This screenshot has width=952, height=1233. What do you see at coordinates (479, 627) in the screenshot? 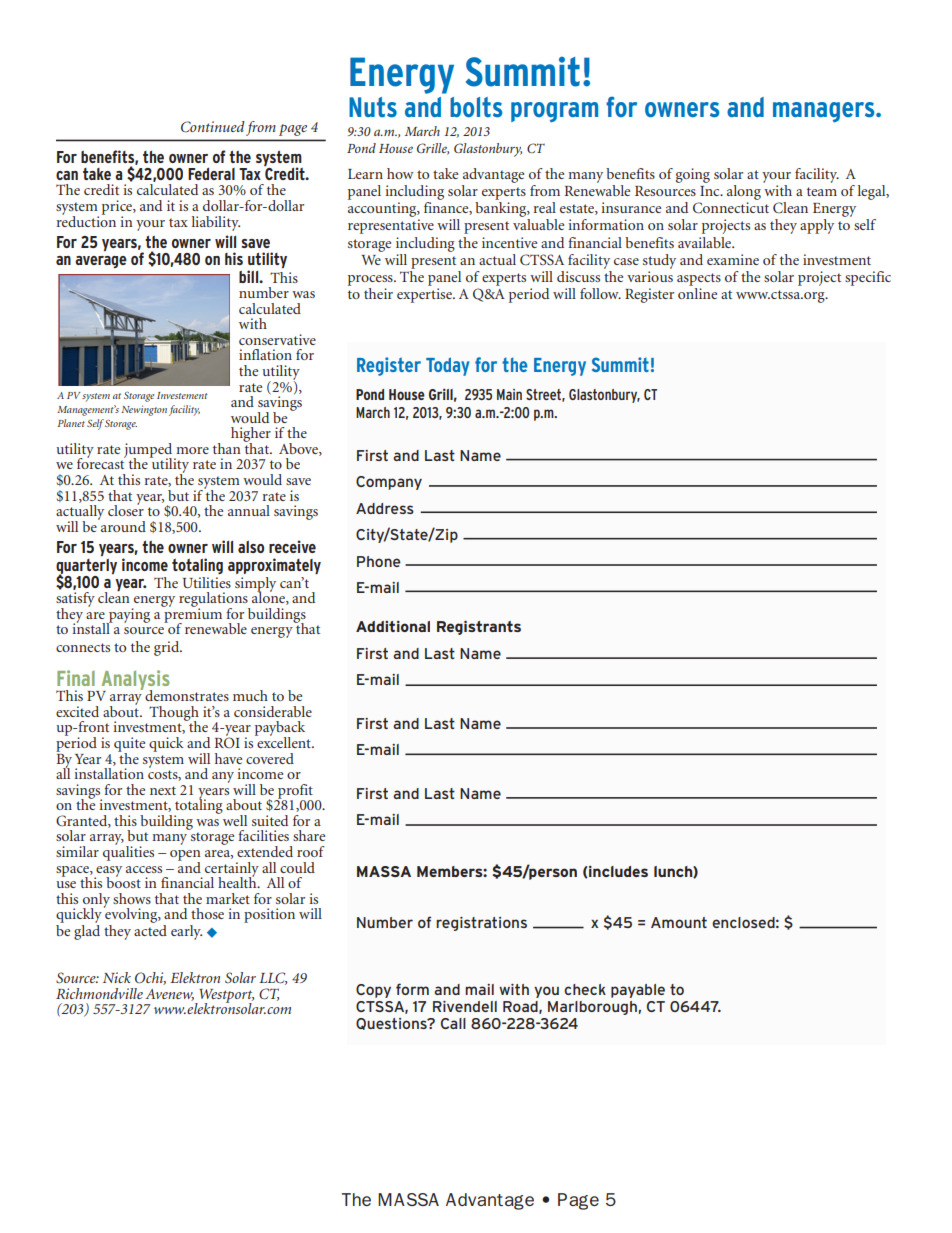
I see `Registrants` at bounding box center [479, 627].
